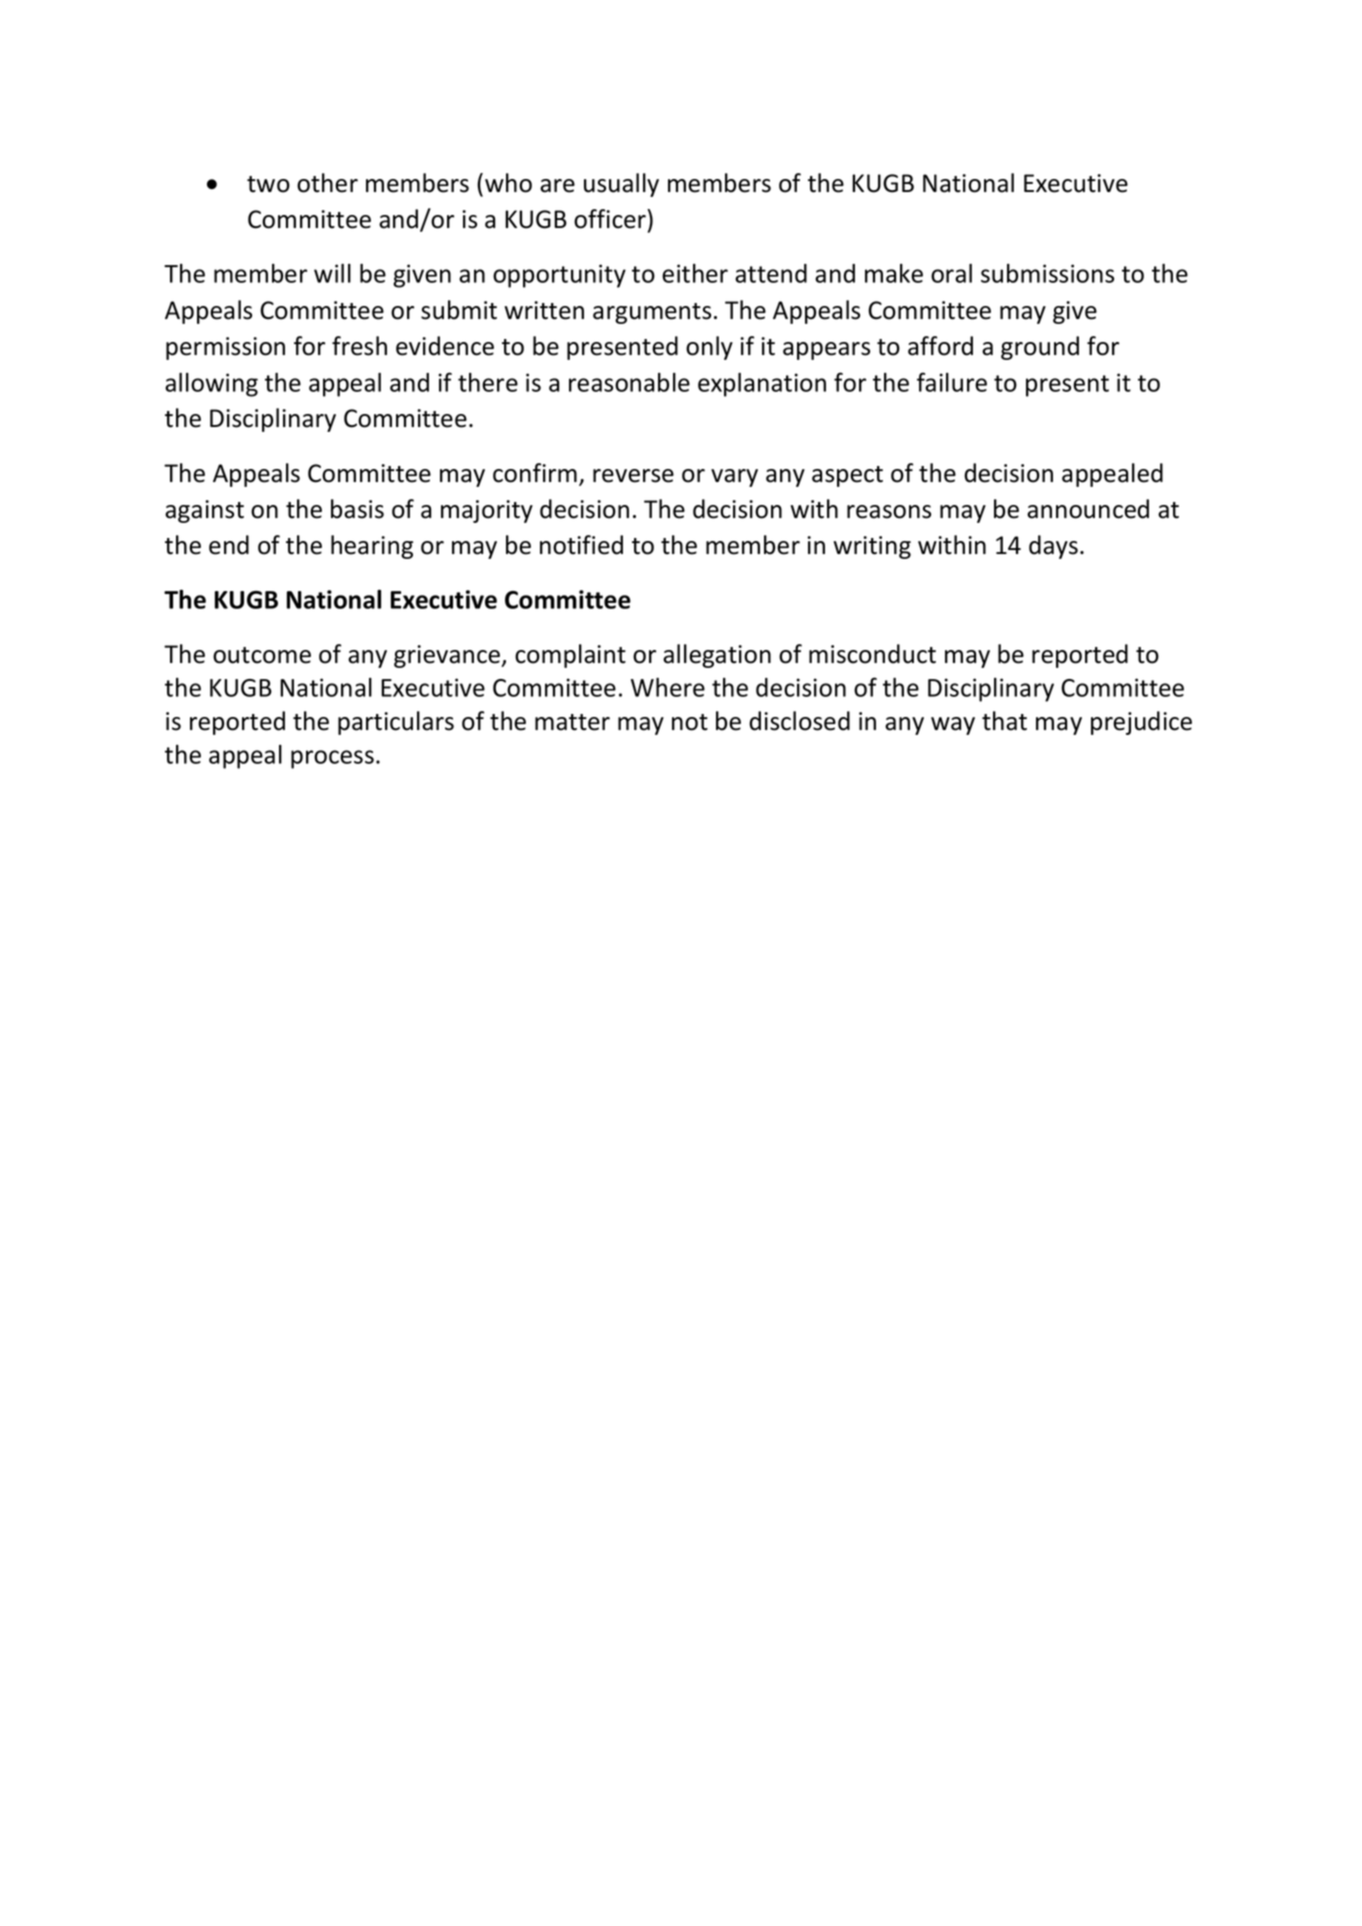  Describe the element at coordinates (1053, 547) in the screenshot. I see `days` at that location.
